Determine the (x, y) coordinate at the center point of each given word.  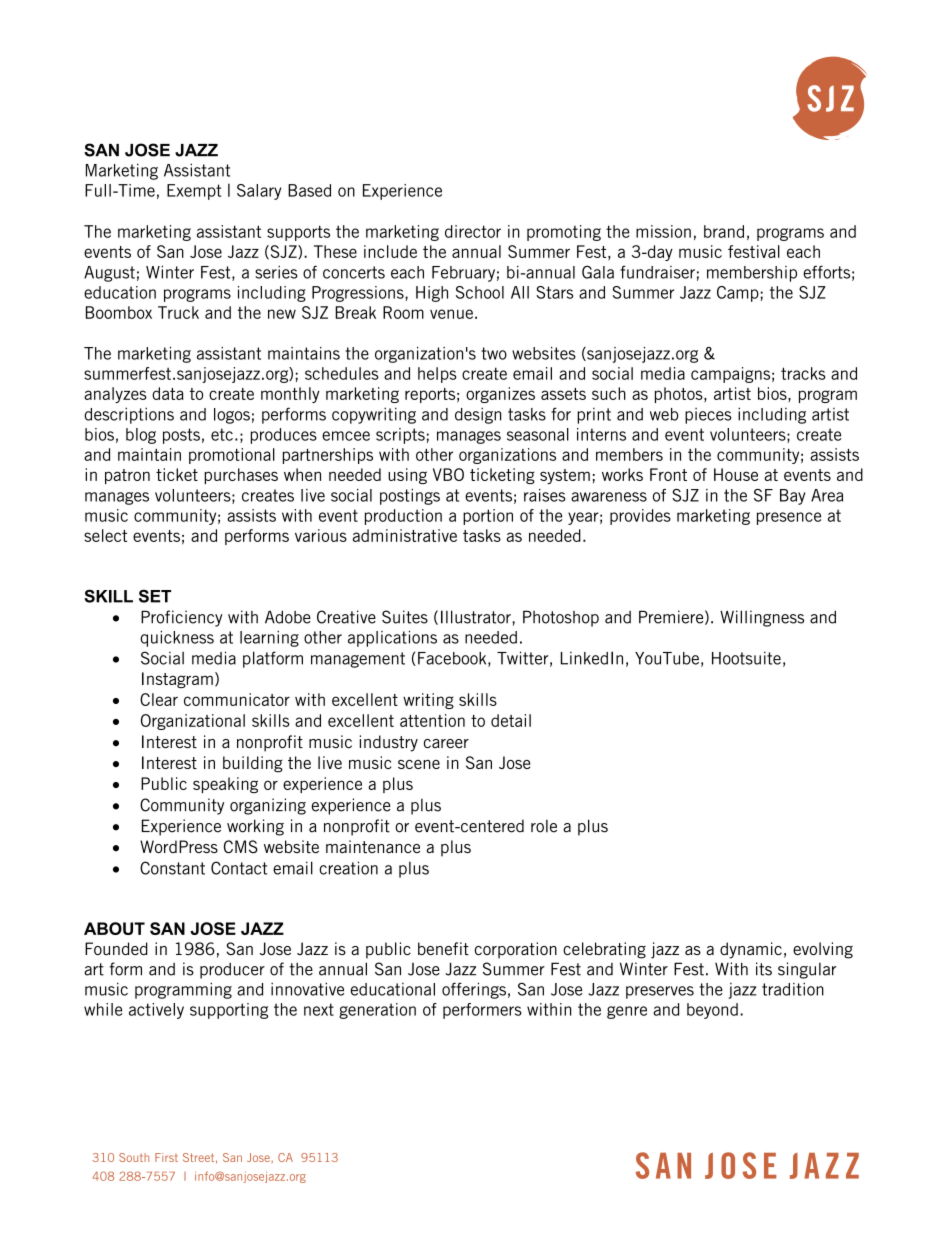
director (473, 231)
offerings (474, 990)
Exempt (194, 192)
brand (724, 231)
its (764, 969)
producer (232, 971)
